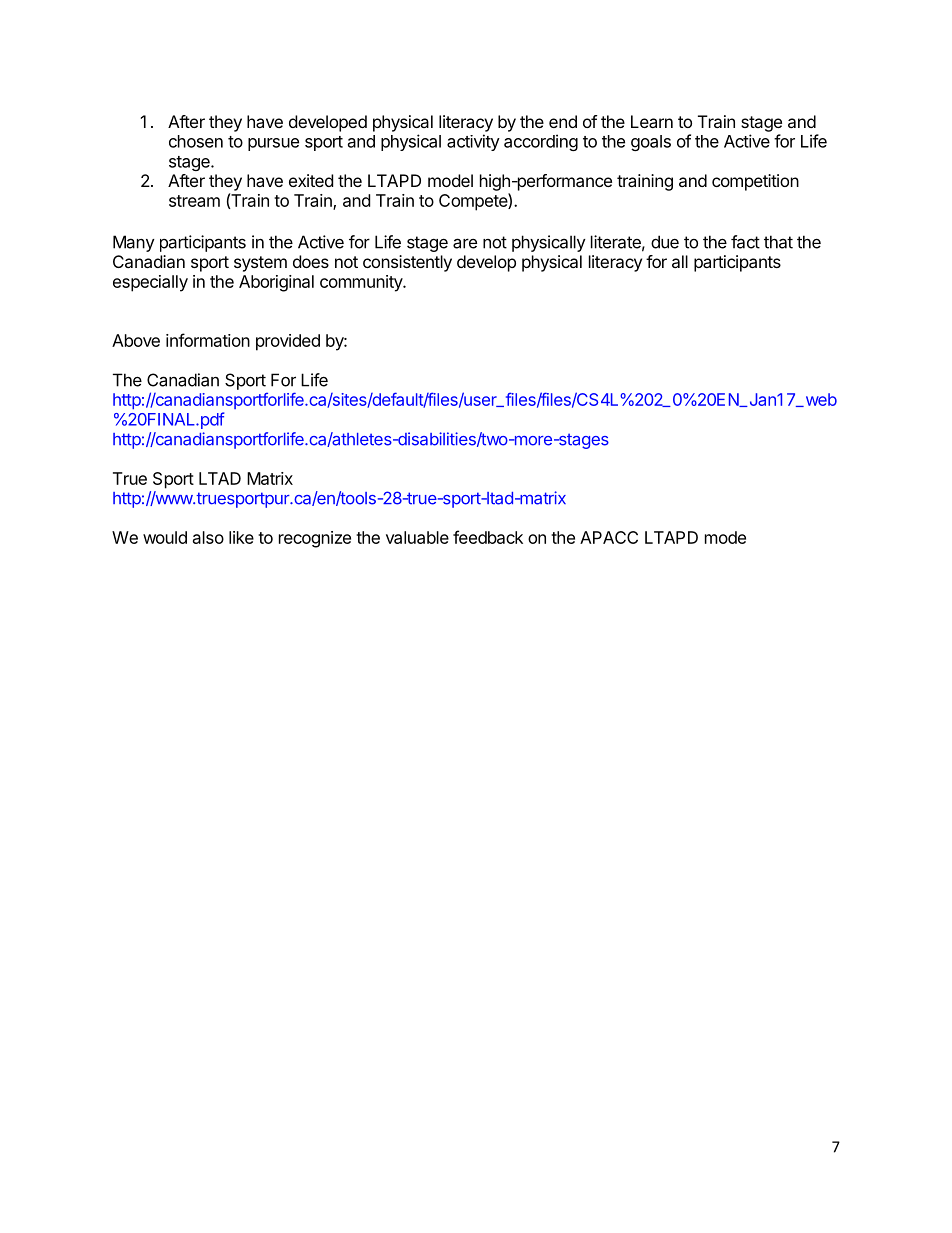  Describe the element at coordinates (208, 340) in the page. I see `information` at that location.
